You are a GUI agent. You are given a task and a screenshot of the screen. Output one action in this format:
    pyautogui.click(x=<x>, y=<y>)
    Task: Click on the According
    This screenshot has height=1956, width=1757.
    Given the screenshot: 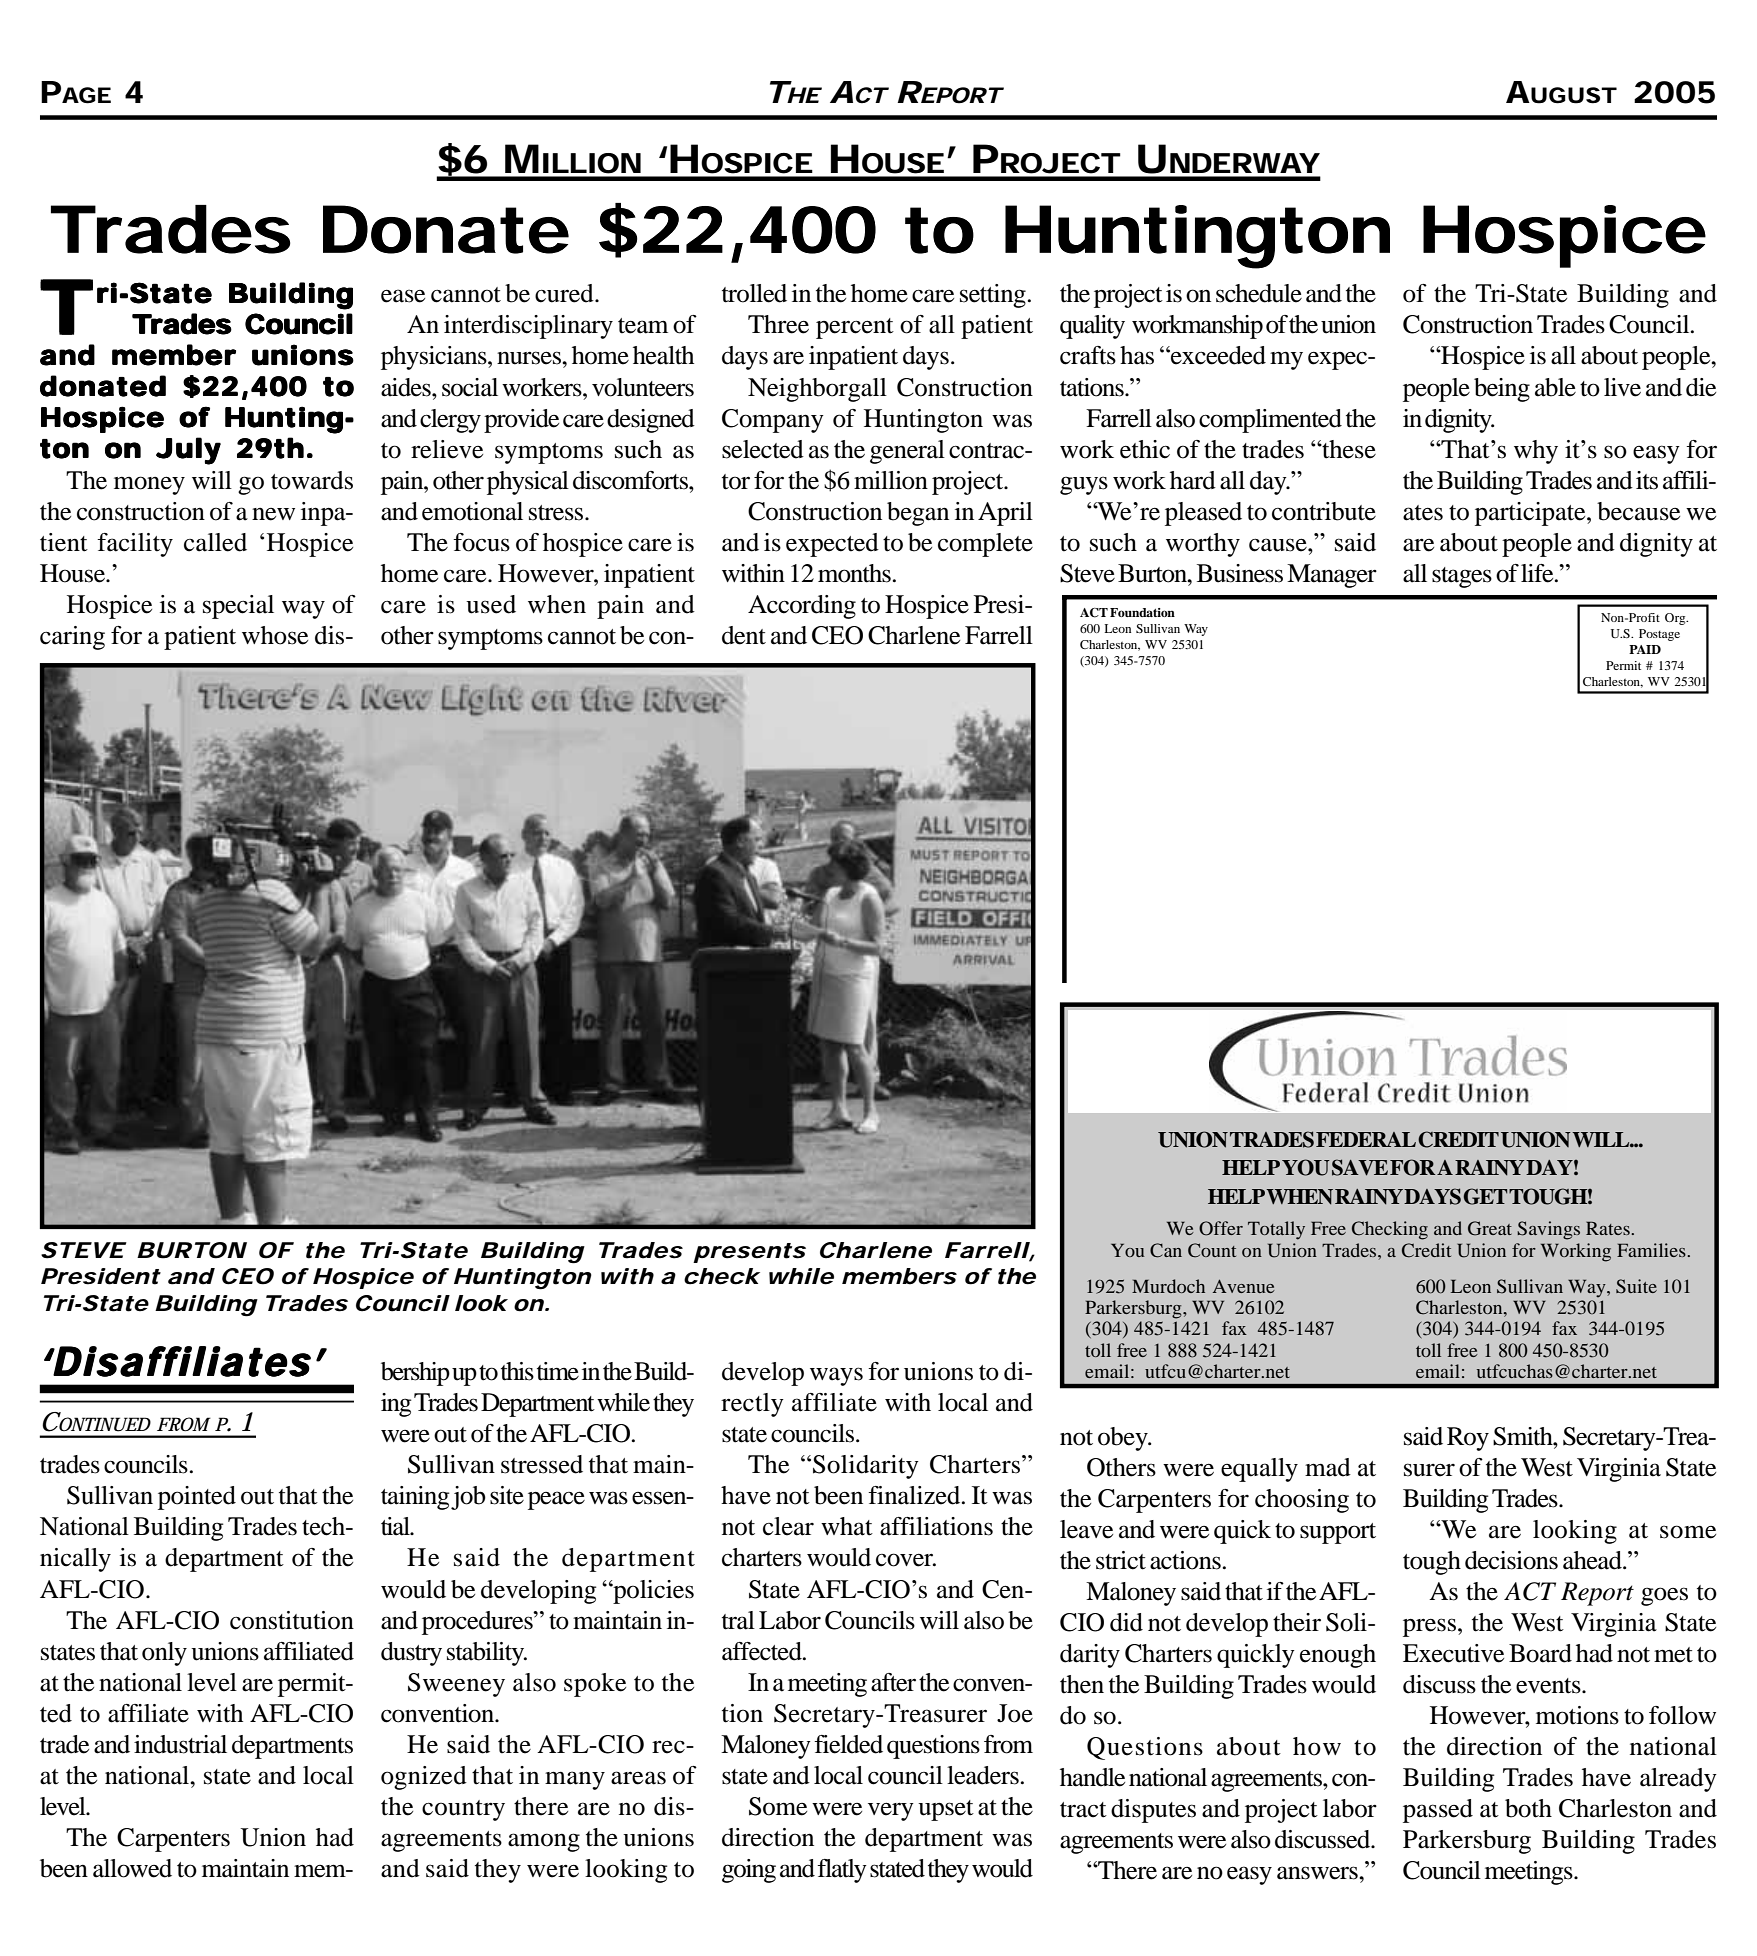 What is the action you would take?
    pyautogui.click(x=802, y=607)
